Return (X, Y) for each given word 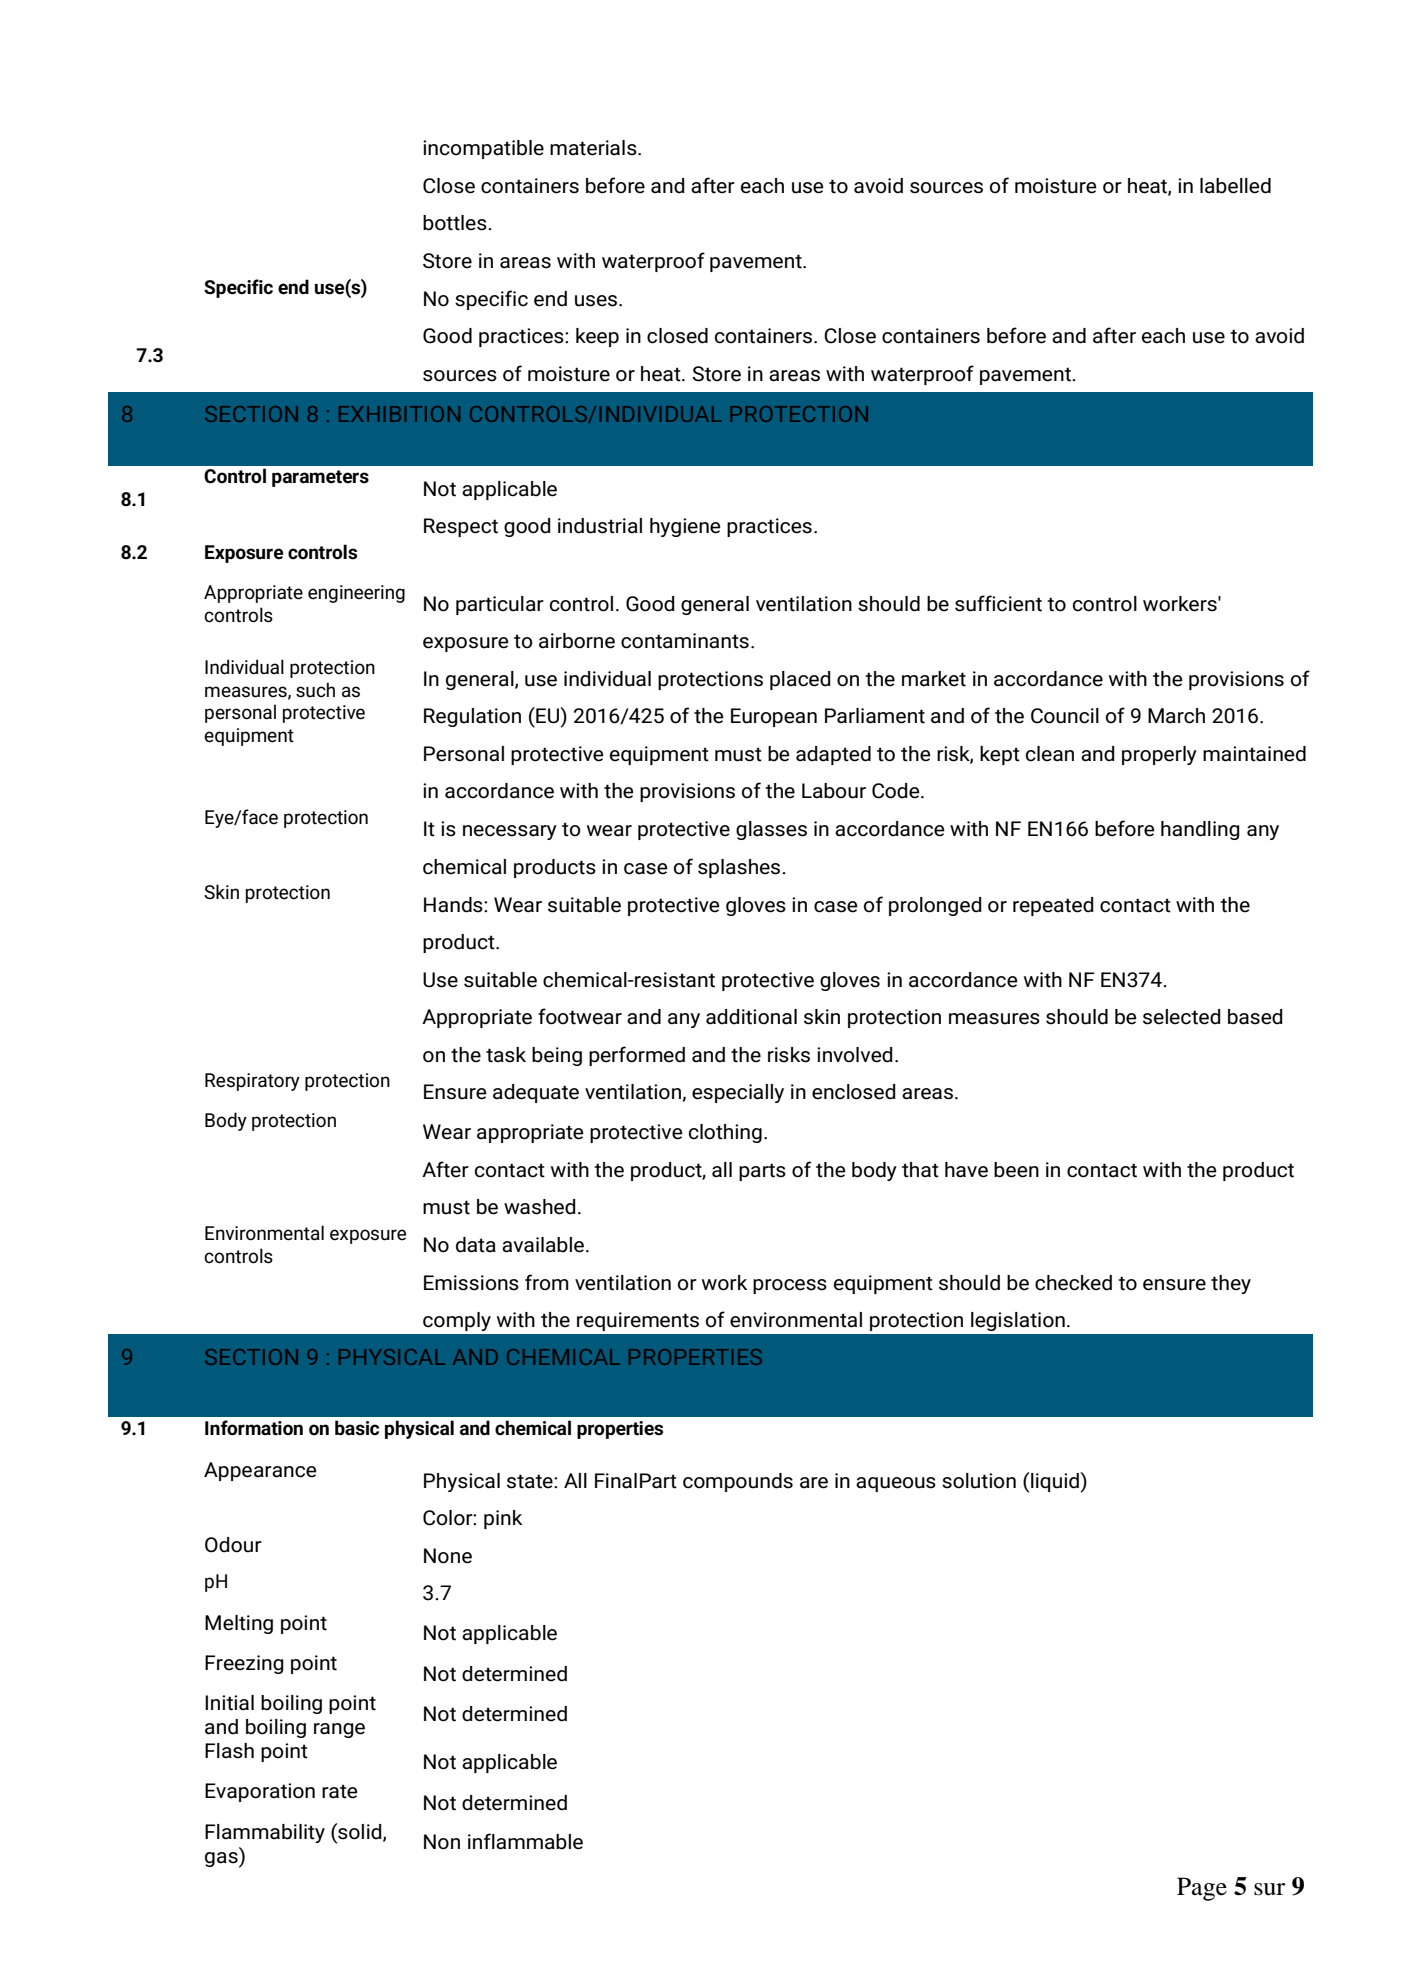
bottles (456, 223)
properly (1159, 755)
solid (360, 1832)
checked (1073, 1283)
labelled (1235, 186)
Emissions (471, 1283)
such (315, 690)
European (774, 717)
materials (594, 148)
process (790, 1286)
